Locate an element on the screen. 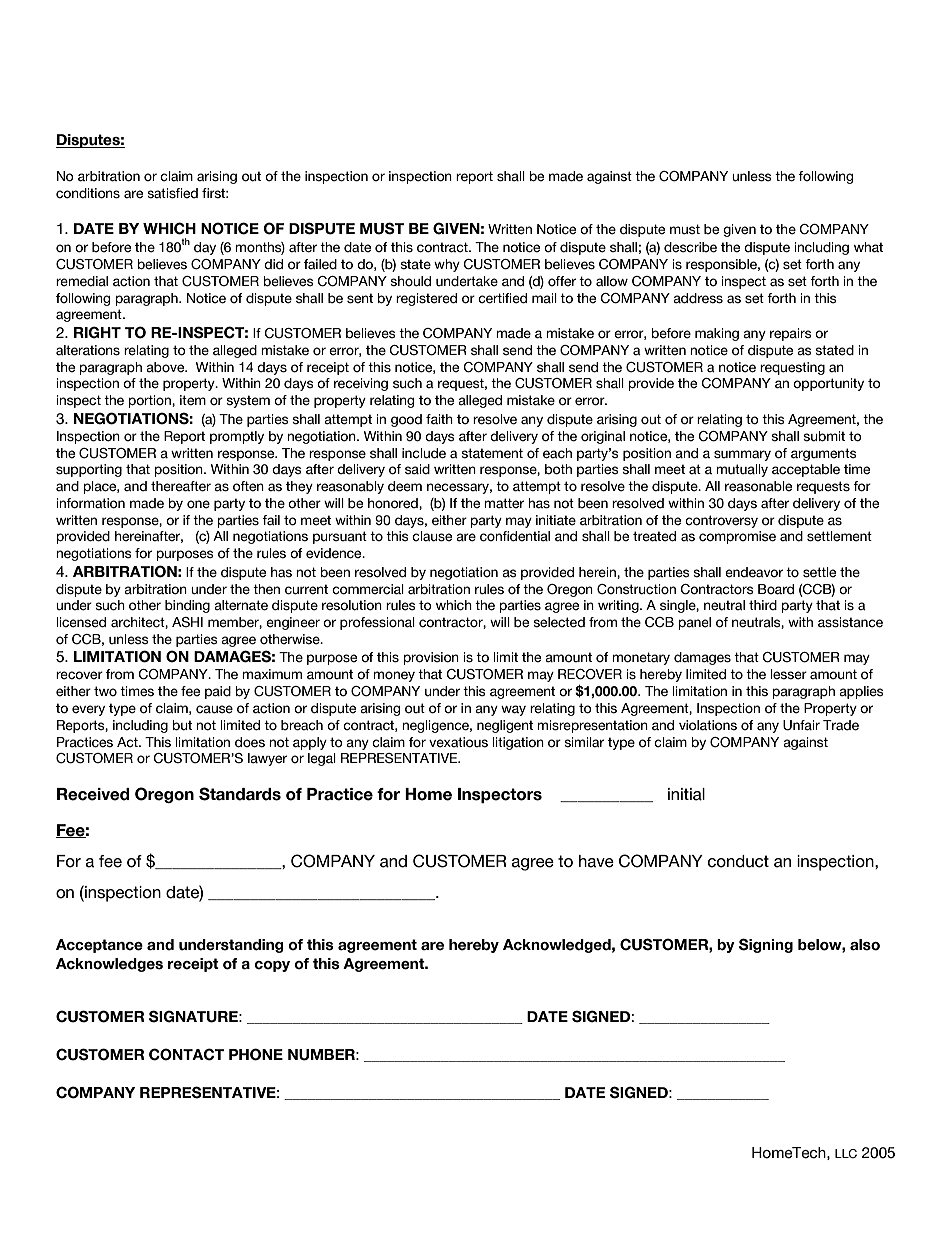 This screenshot has width=952, height=1233. have is located at coordinates (596, 861).
